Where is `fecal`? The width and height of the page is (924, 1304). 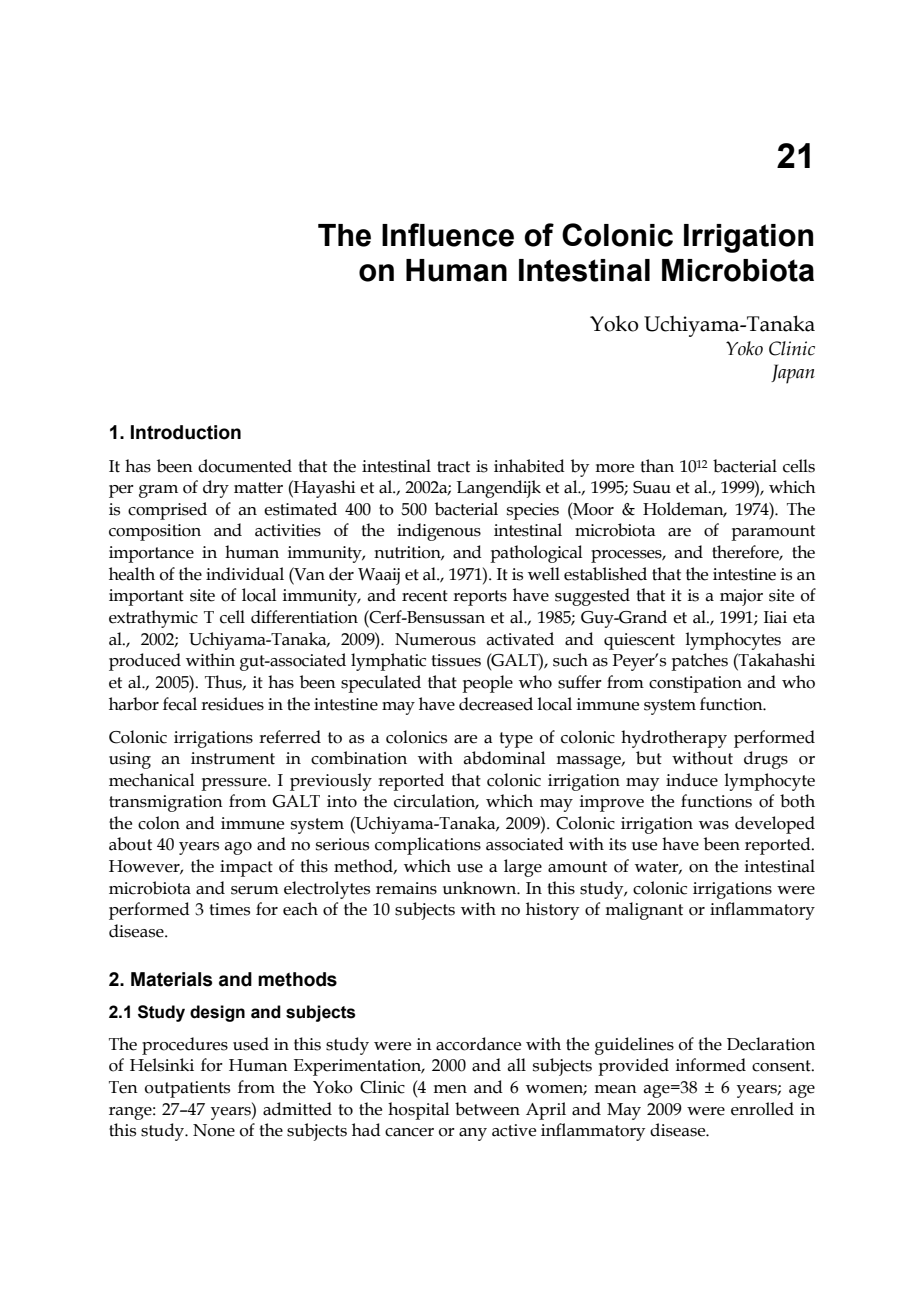 fecal is located at coordinates (180, 704).
